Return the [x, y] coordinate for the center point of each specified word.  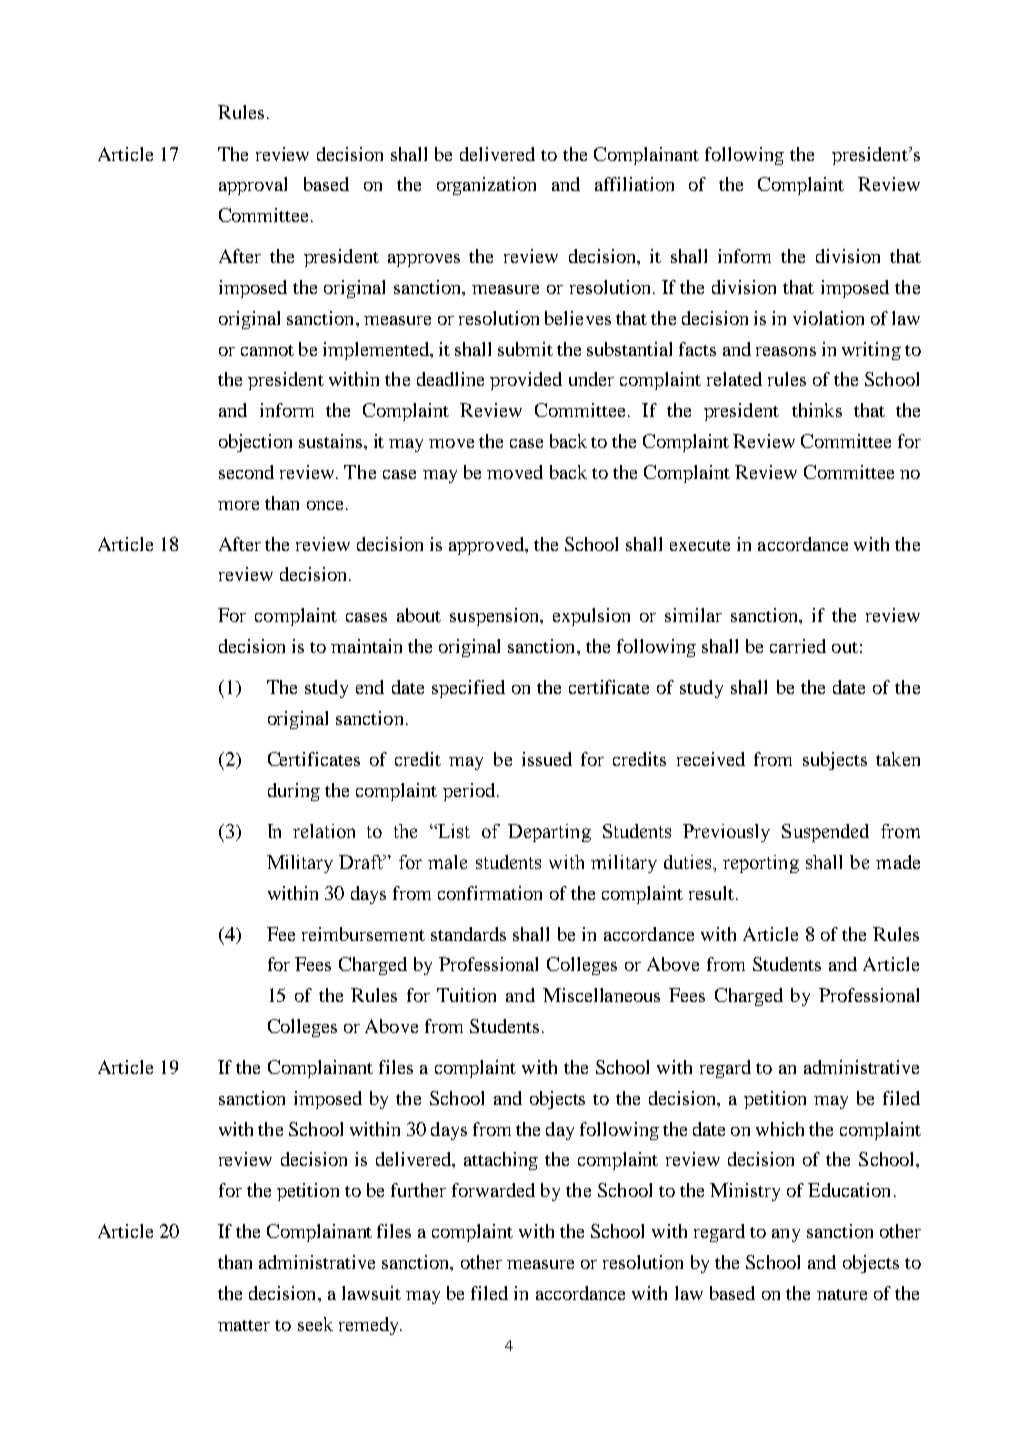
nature [842, 1294]
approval [253, 186]
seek [315, 1324]
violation [828, 318]
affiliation [634, 184]
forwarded [493, 1190]
